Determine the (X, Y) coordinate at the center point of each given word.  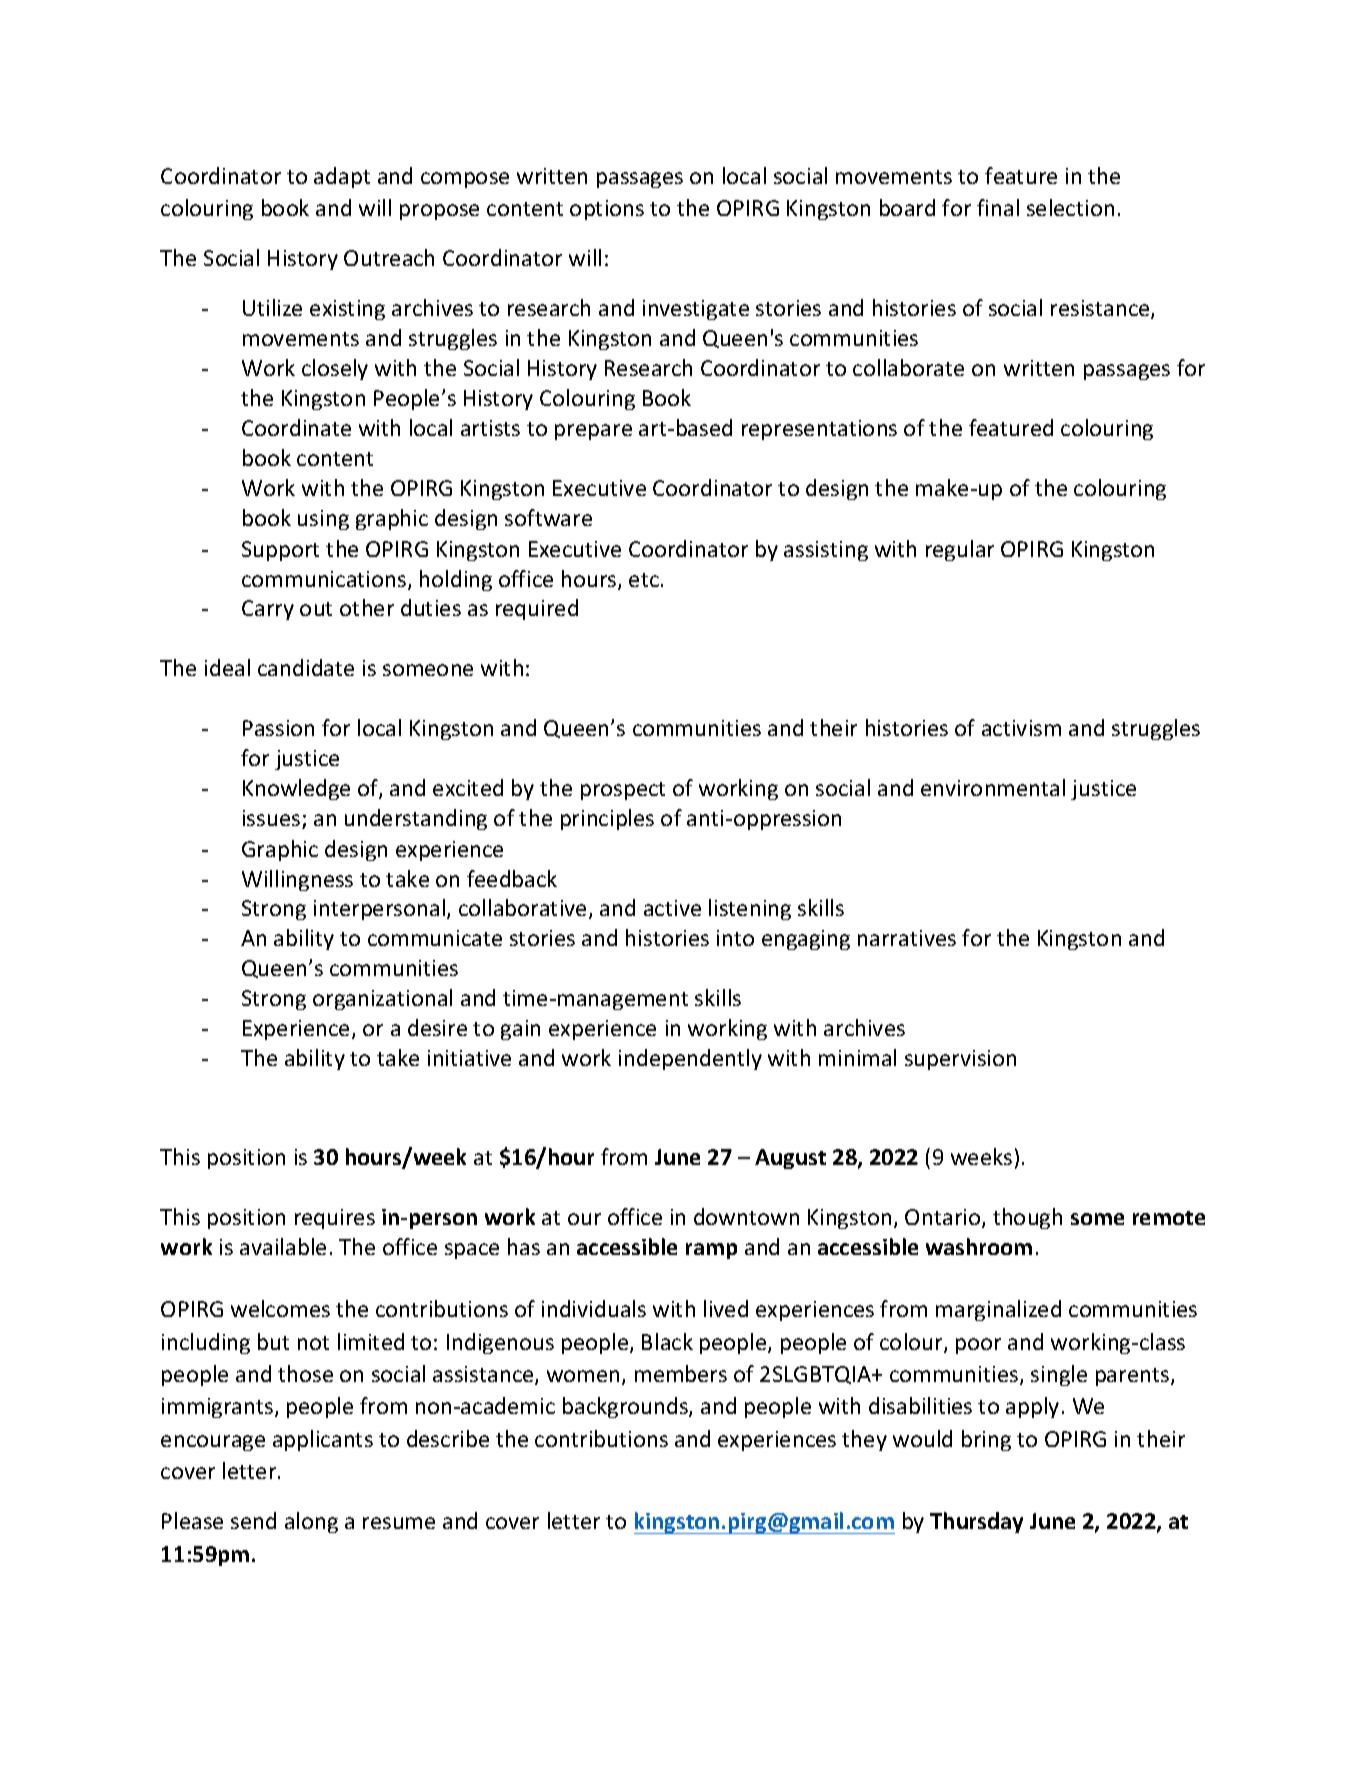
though (1027, 1218)
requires (335, 1219)
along (311, 1522)
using (323, 520)
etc (644, 580)
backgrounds (626, 1407)
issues (271, 818)
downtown (746, 1216)
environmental (993, 787)
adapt (342, 177)
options (607, 210)
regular (960, 550)
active (672, 908)
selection (1070, 207)
